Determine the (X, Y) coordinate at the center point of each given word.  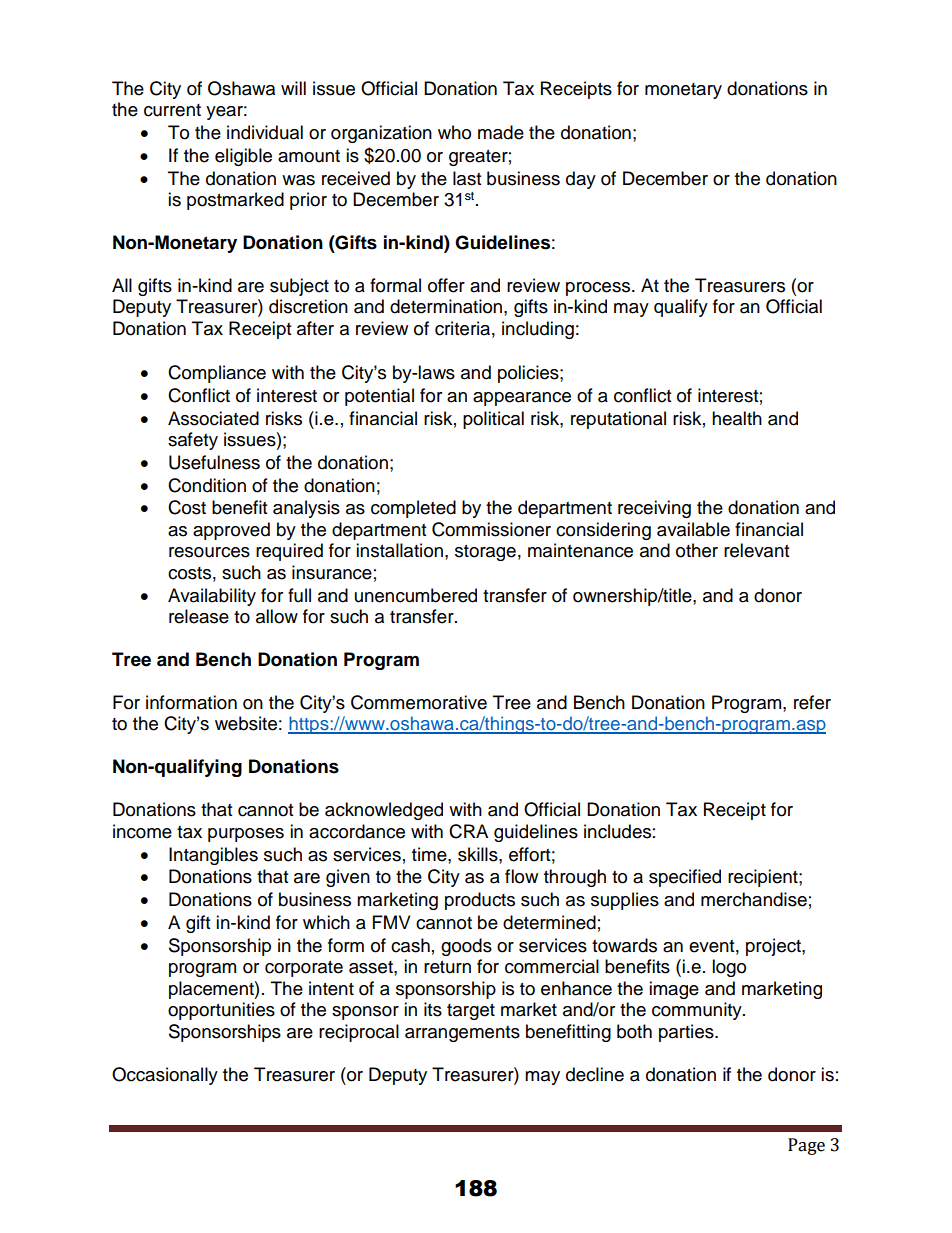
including (538, 330)
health (737, 418)
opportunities (221, 1011)
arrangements (462, 1034)
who (454, 132)
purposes (246, 835)
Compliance (217, 374)
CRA (468, 831)
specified (685, 878)
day (581, 180)
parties (687, 1033)
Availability (212, 597)
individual (265, 132)
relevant (756, 550)
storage (485, 553)
